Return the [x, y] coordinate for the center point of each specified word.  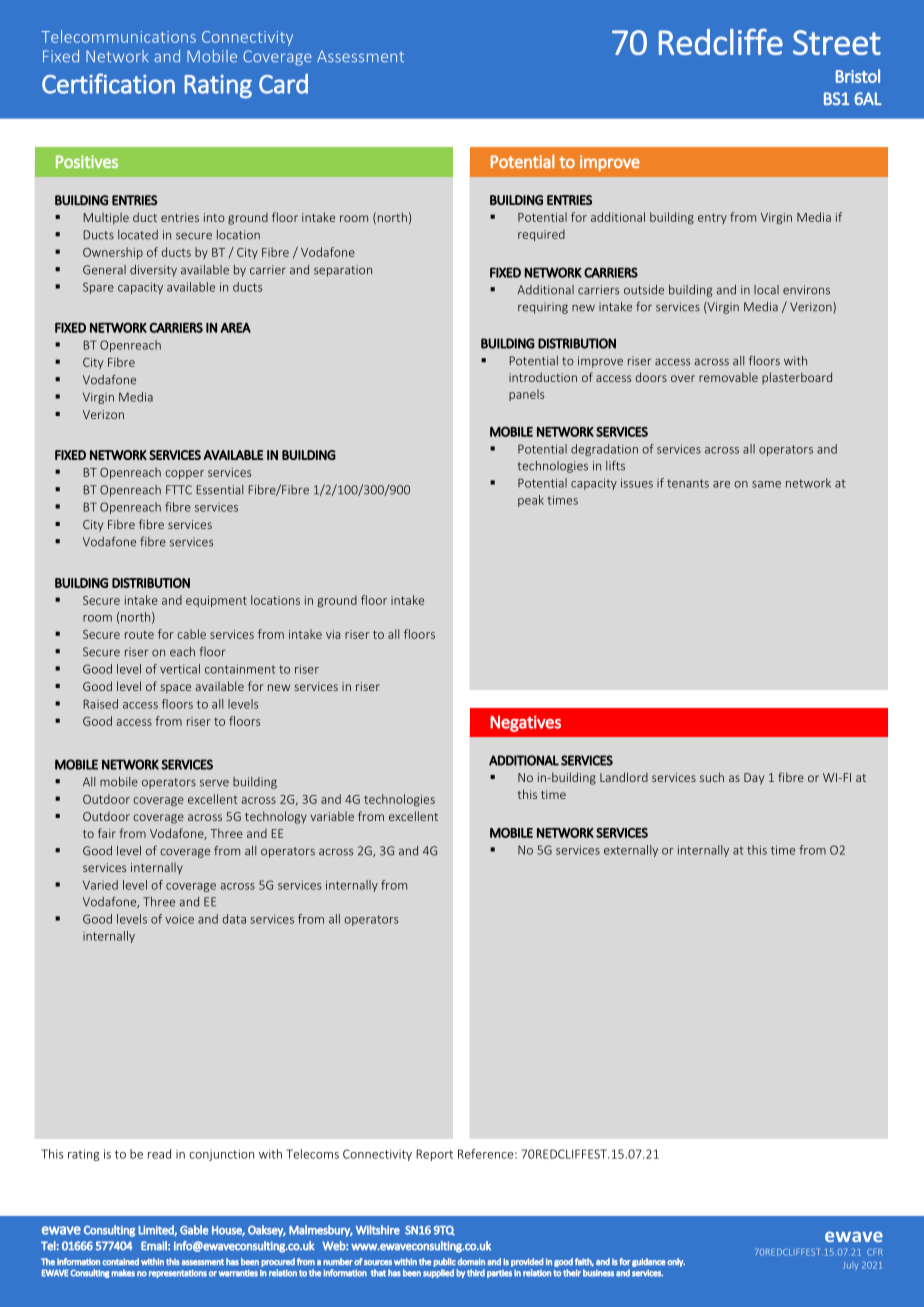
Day [754, 779]
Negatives [525, 723]
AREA [235, 328]
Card [283, 83]
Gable [194, 1230]
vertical [180, 669]
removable [728, 377]
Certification [108, 83]
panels [526, 395]
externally [631, 851]
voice [179, 919]
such [712, 777]
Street [837, 42]
